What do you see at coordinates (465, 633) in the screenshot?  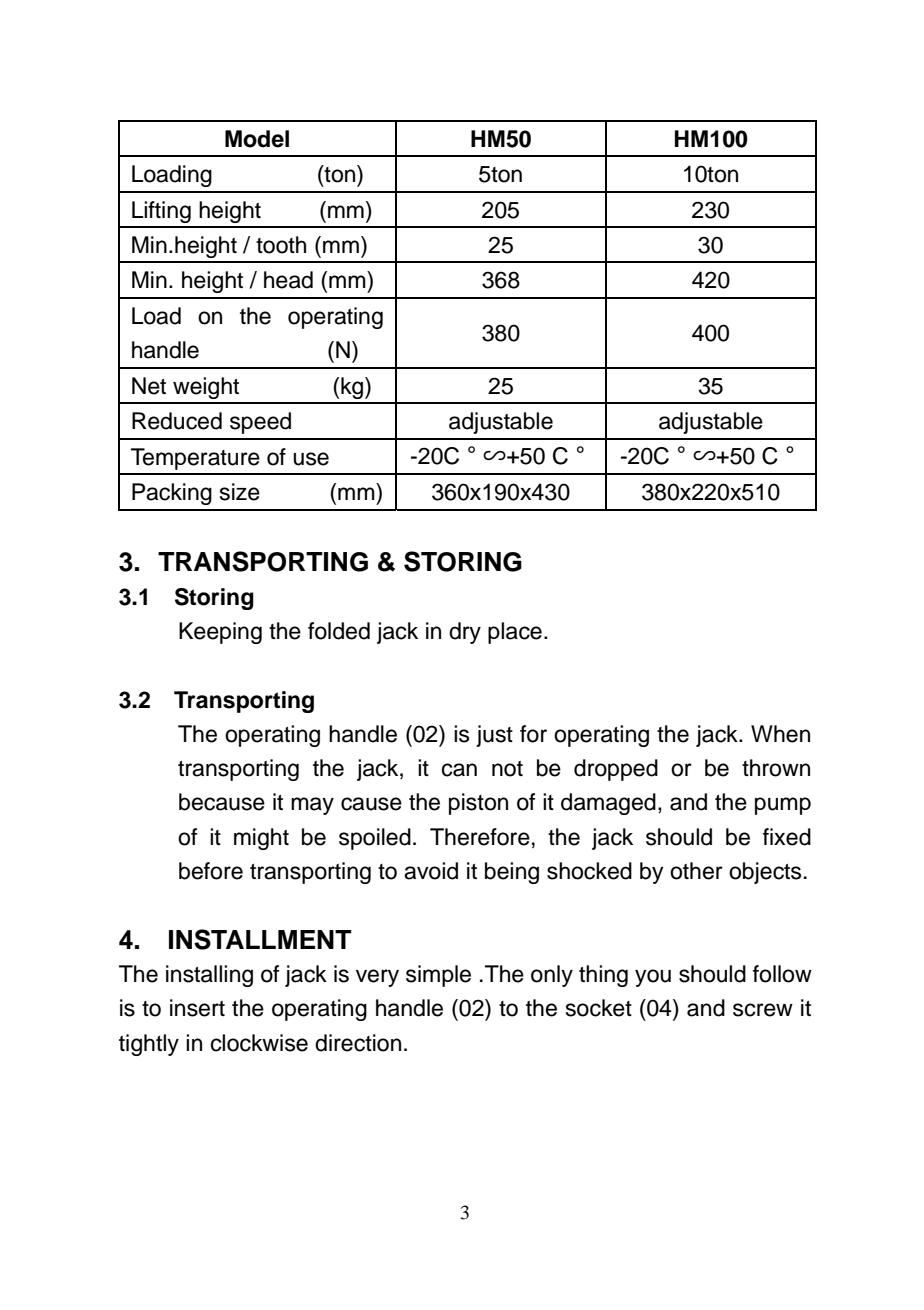 I see `dry` at bounding box center [465, 633].
